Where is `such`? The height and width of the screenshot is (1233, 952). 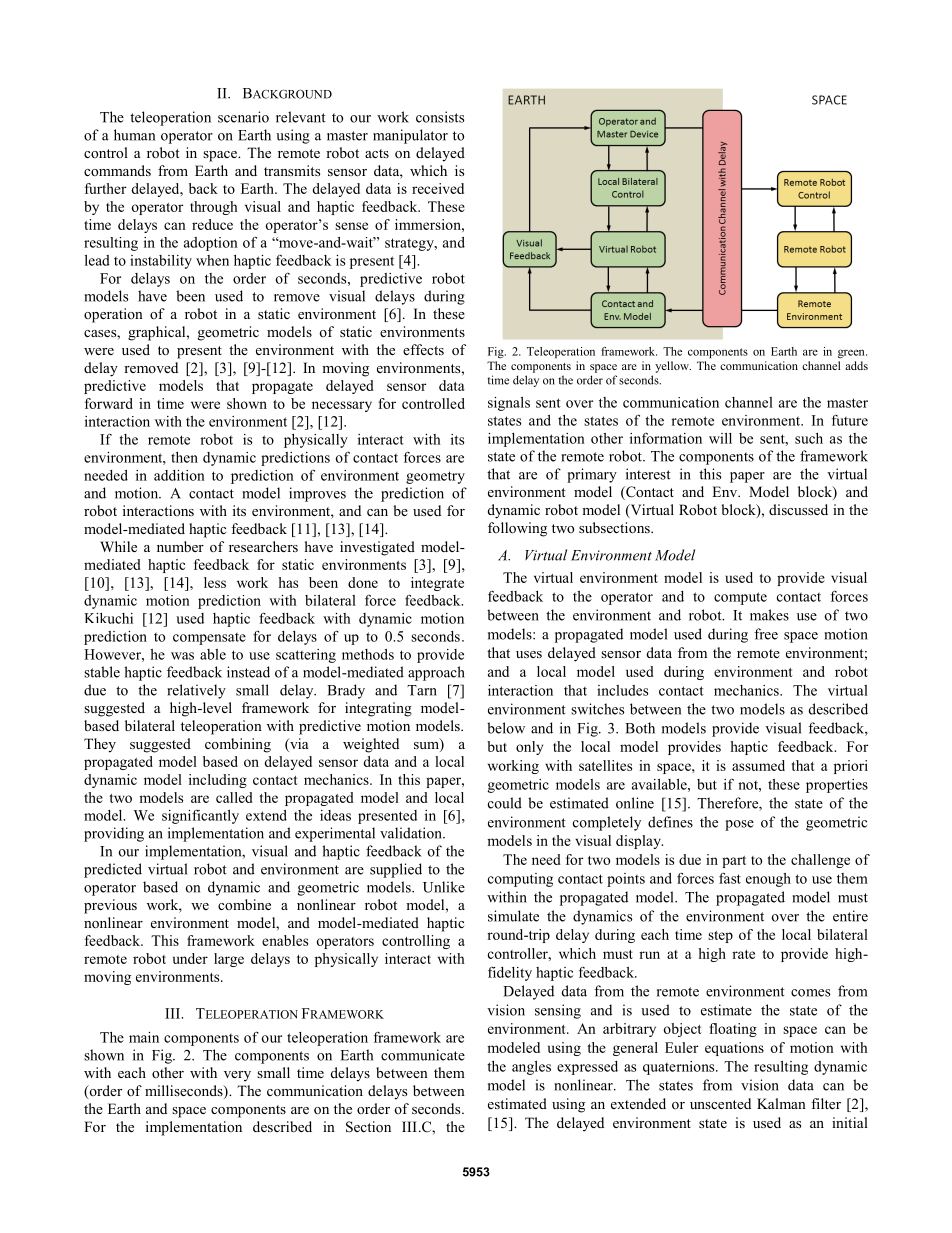 such is located at coordinates (809, 438).
